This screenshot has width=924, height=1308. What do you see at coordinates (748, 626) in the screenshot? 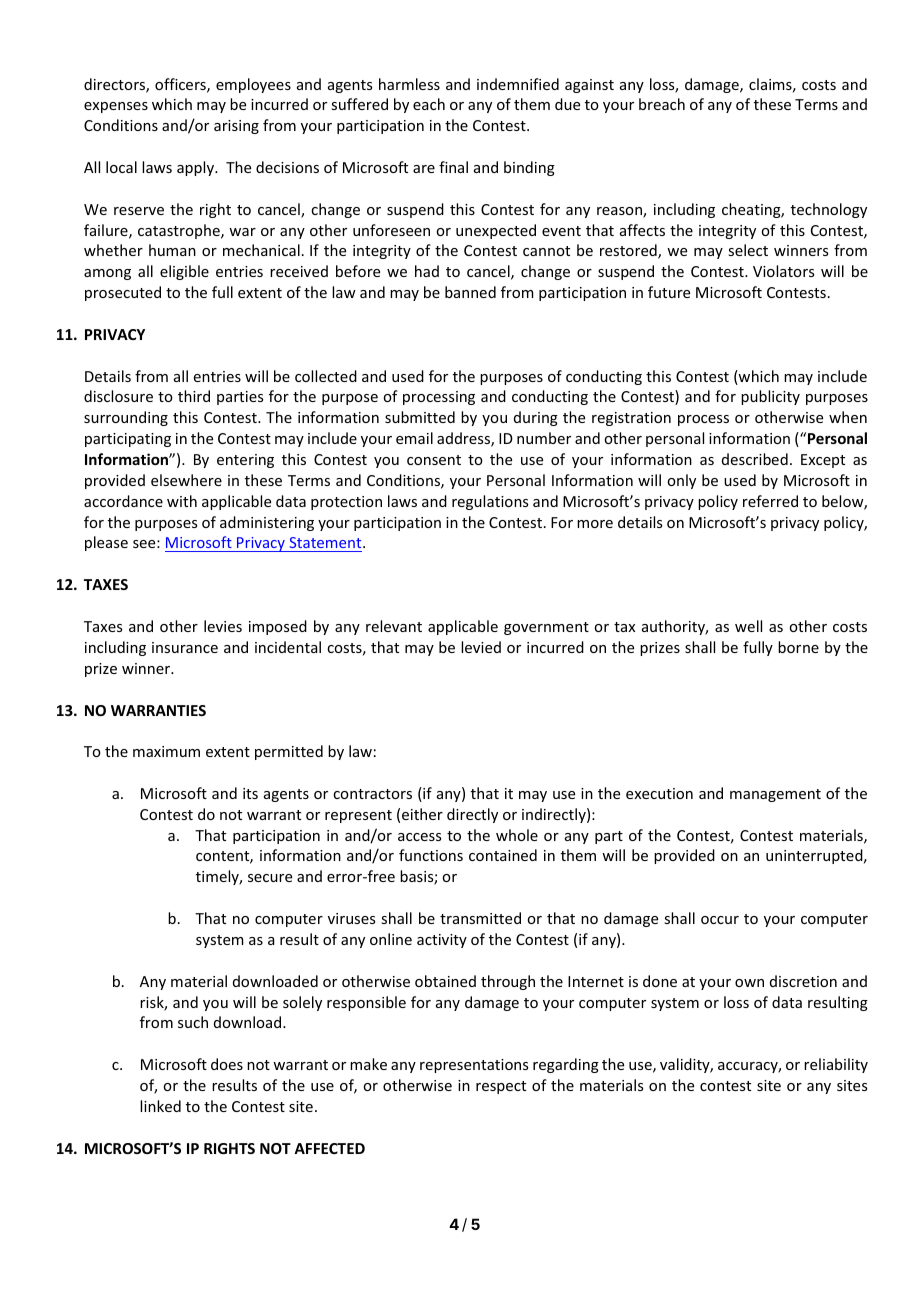
I see `well` at bounding box center [748, 626].
